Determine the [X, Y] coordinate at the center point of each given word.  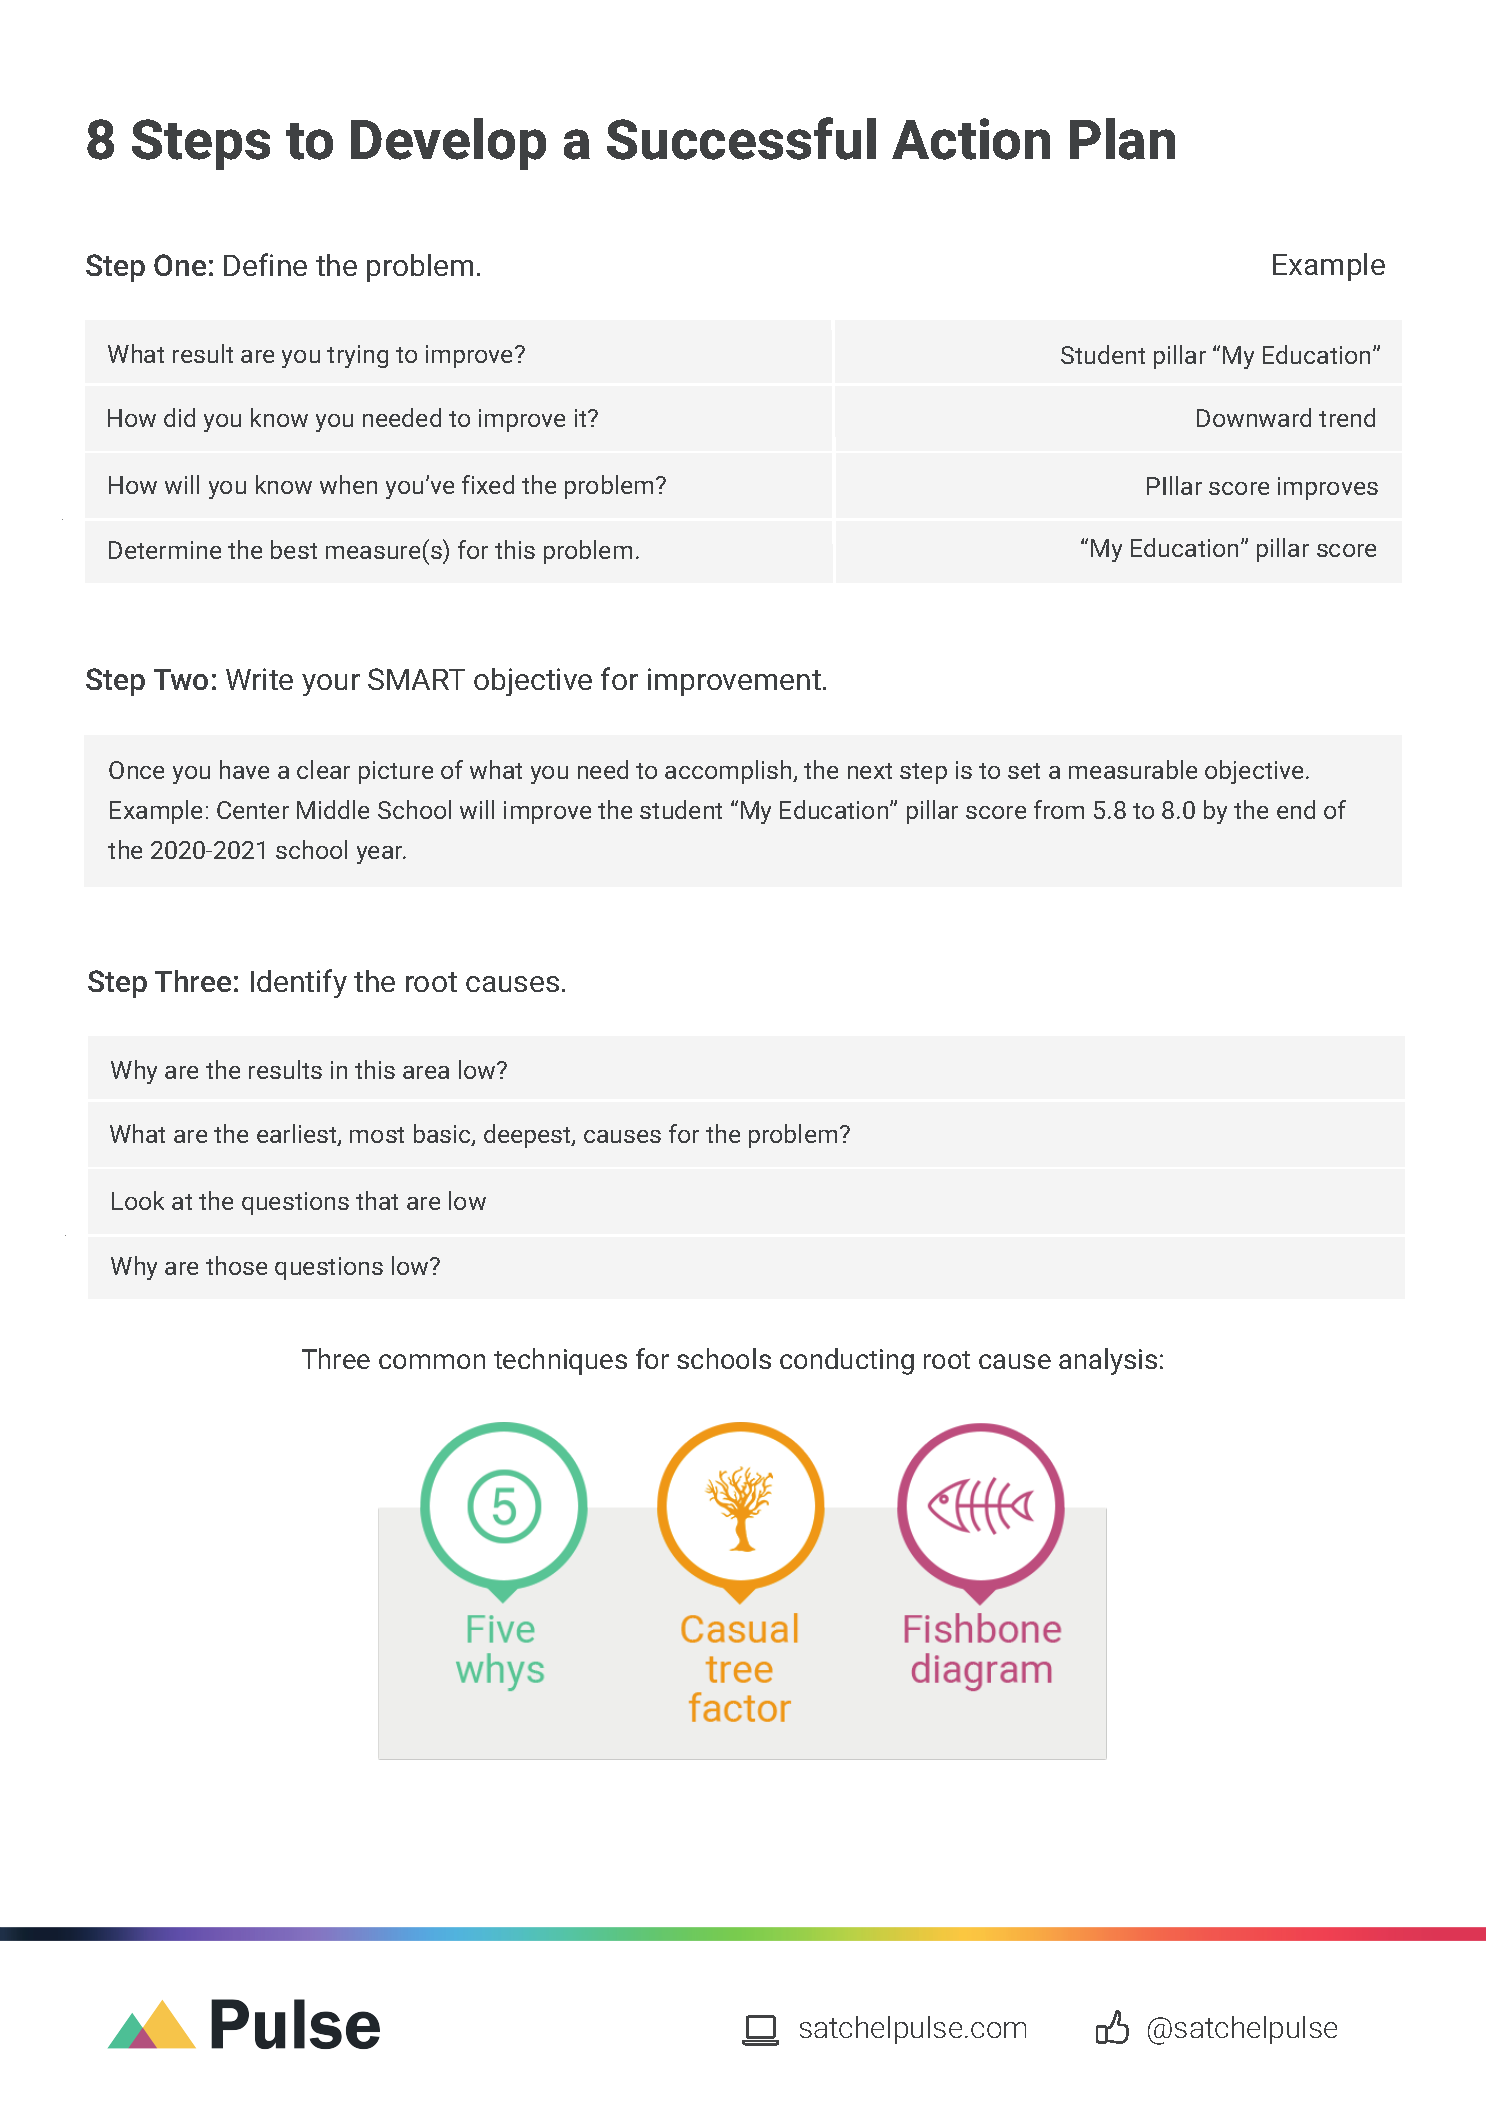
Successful [741, 138]
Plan [1122, 139]
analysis [1108, 1361]
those [236, 1265]
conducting [847, 1361]
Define [265, 264]
